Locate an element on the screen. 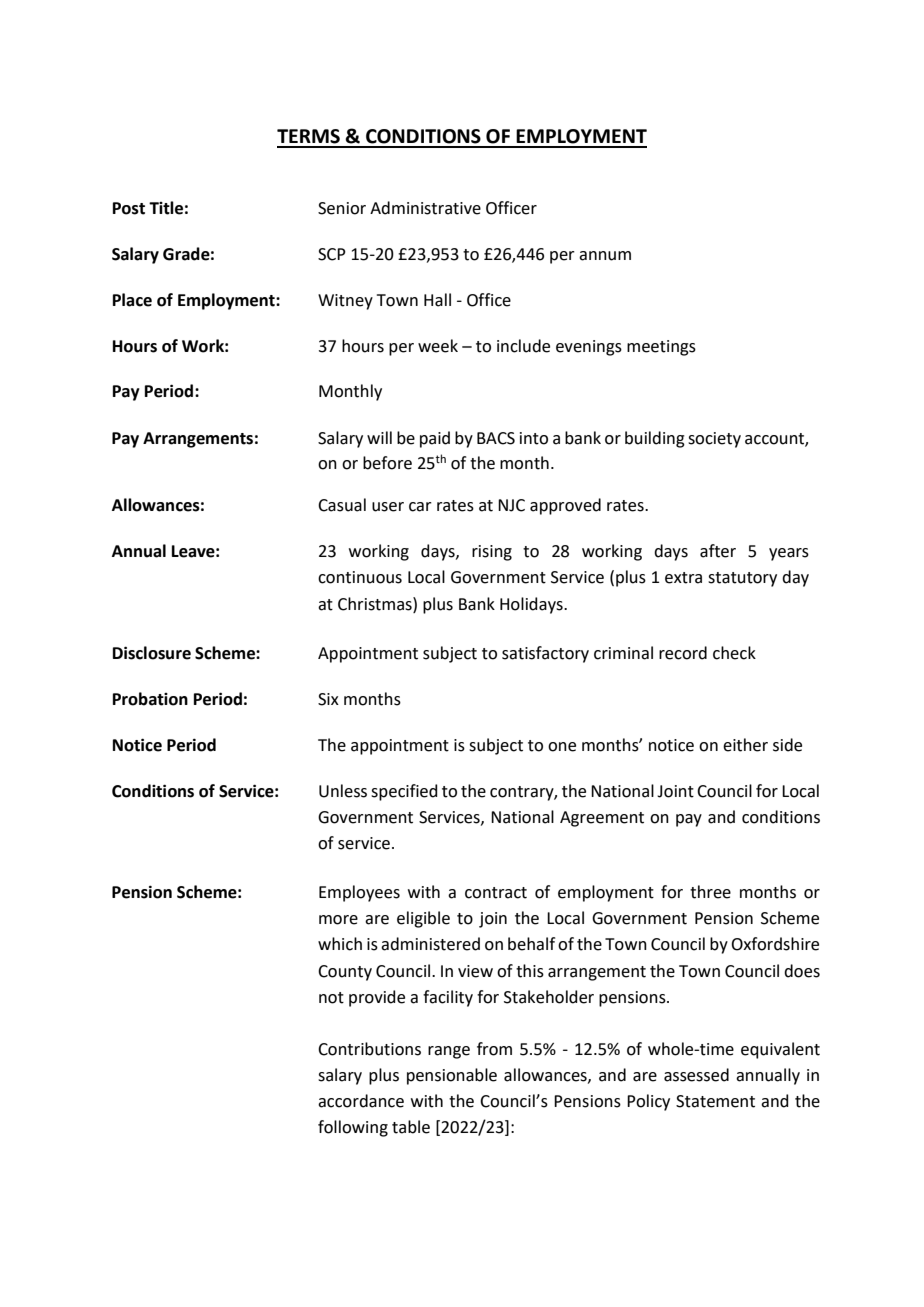 The image size is (924, 1307). annum is located at coordinates (605, 256).
